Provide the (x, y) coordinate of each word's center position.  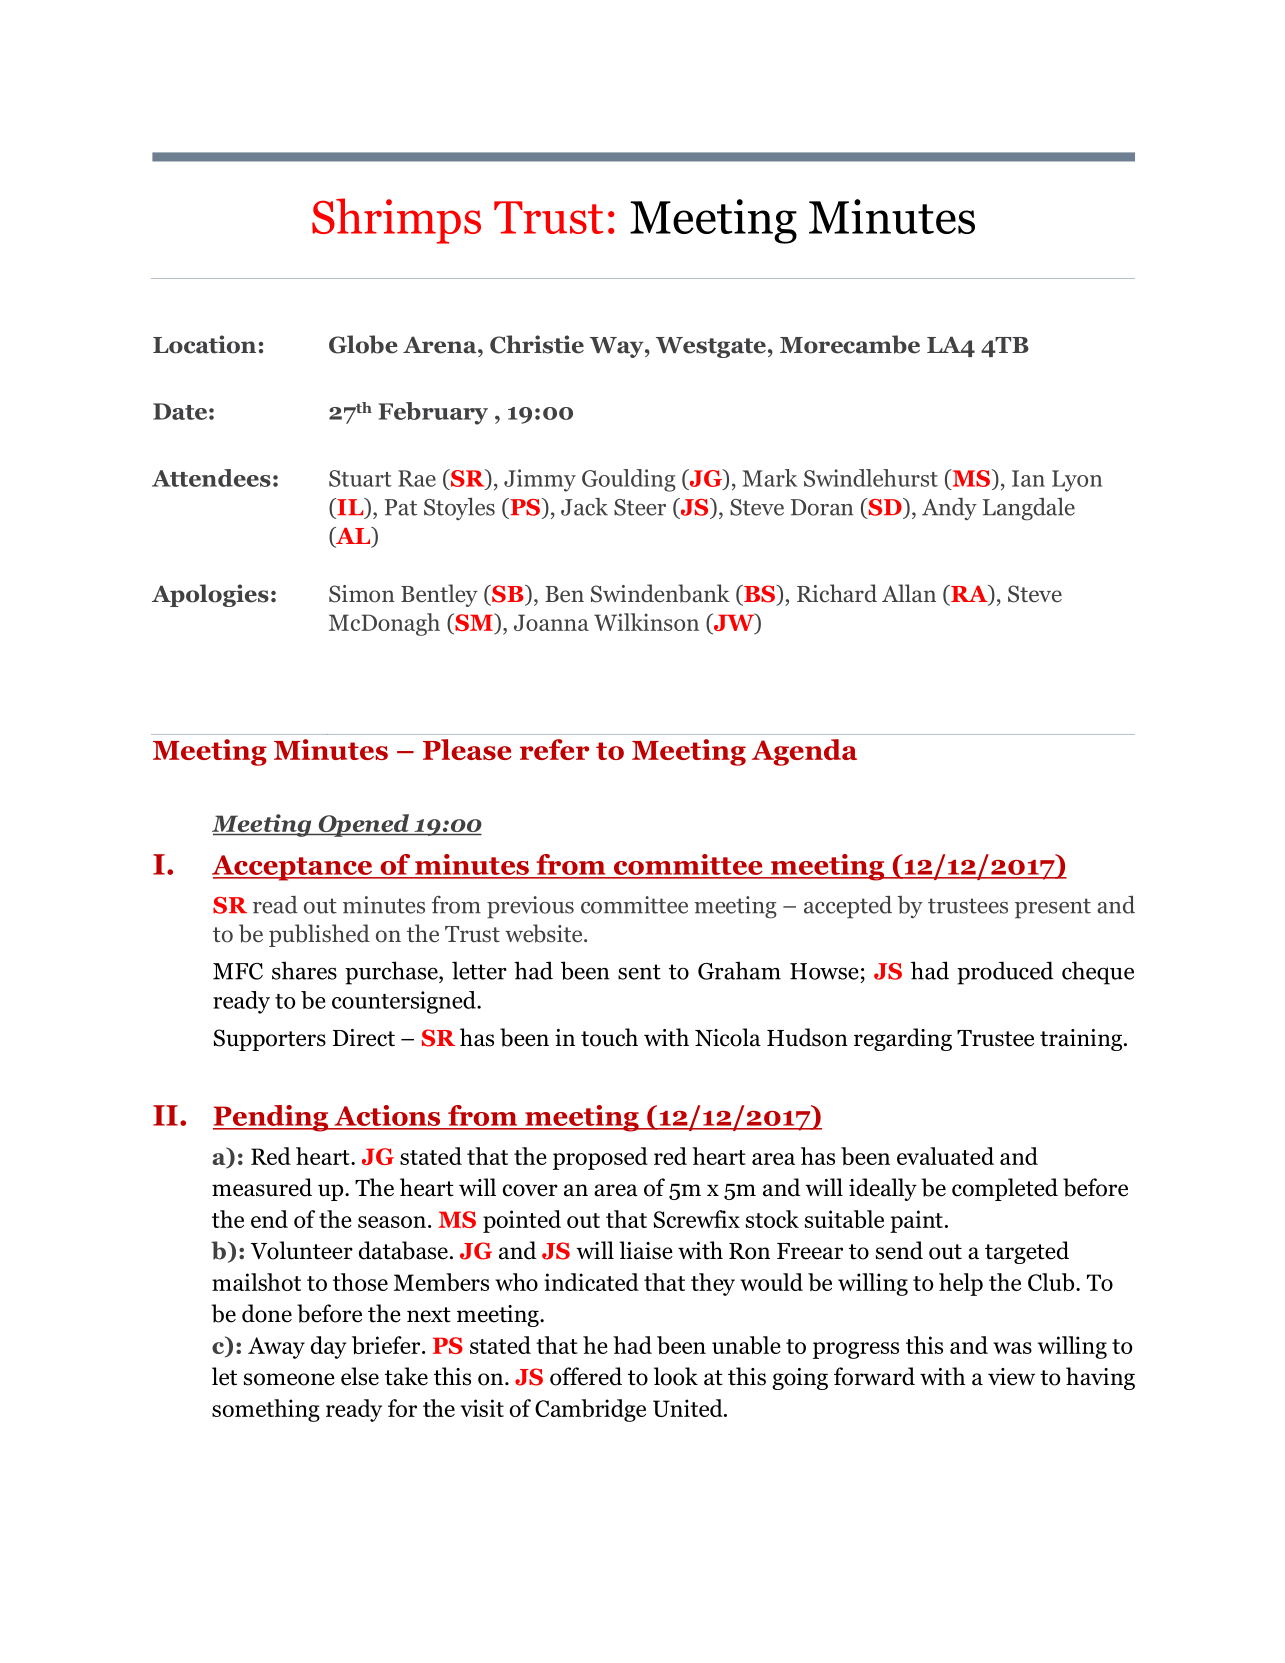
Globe (363, 344)
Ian (1028, 478)
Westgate (711, 347)
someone (289, 1379)
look (676, 1376)
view (1011, 1377)
